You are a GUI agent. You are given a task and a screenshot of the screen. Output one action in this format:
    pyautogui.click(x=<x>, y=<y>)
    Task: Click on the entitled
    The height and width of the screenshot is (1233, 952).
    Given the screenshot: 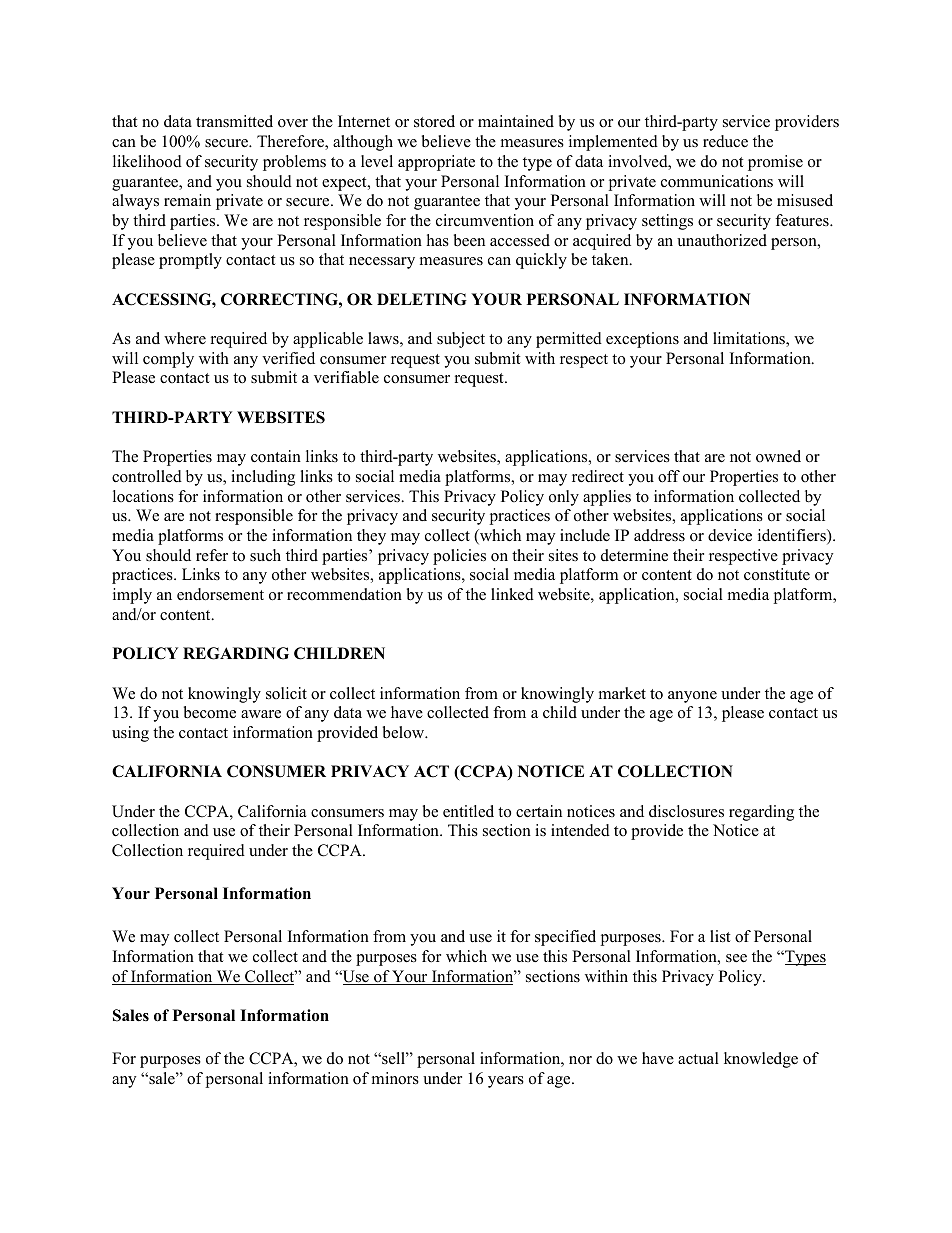 What is the action you would take?
    pyautogui.click(x=468, y=811)
